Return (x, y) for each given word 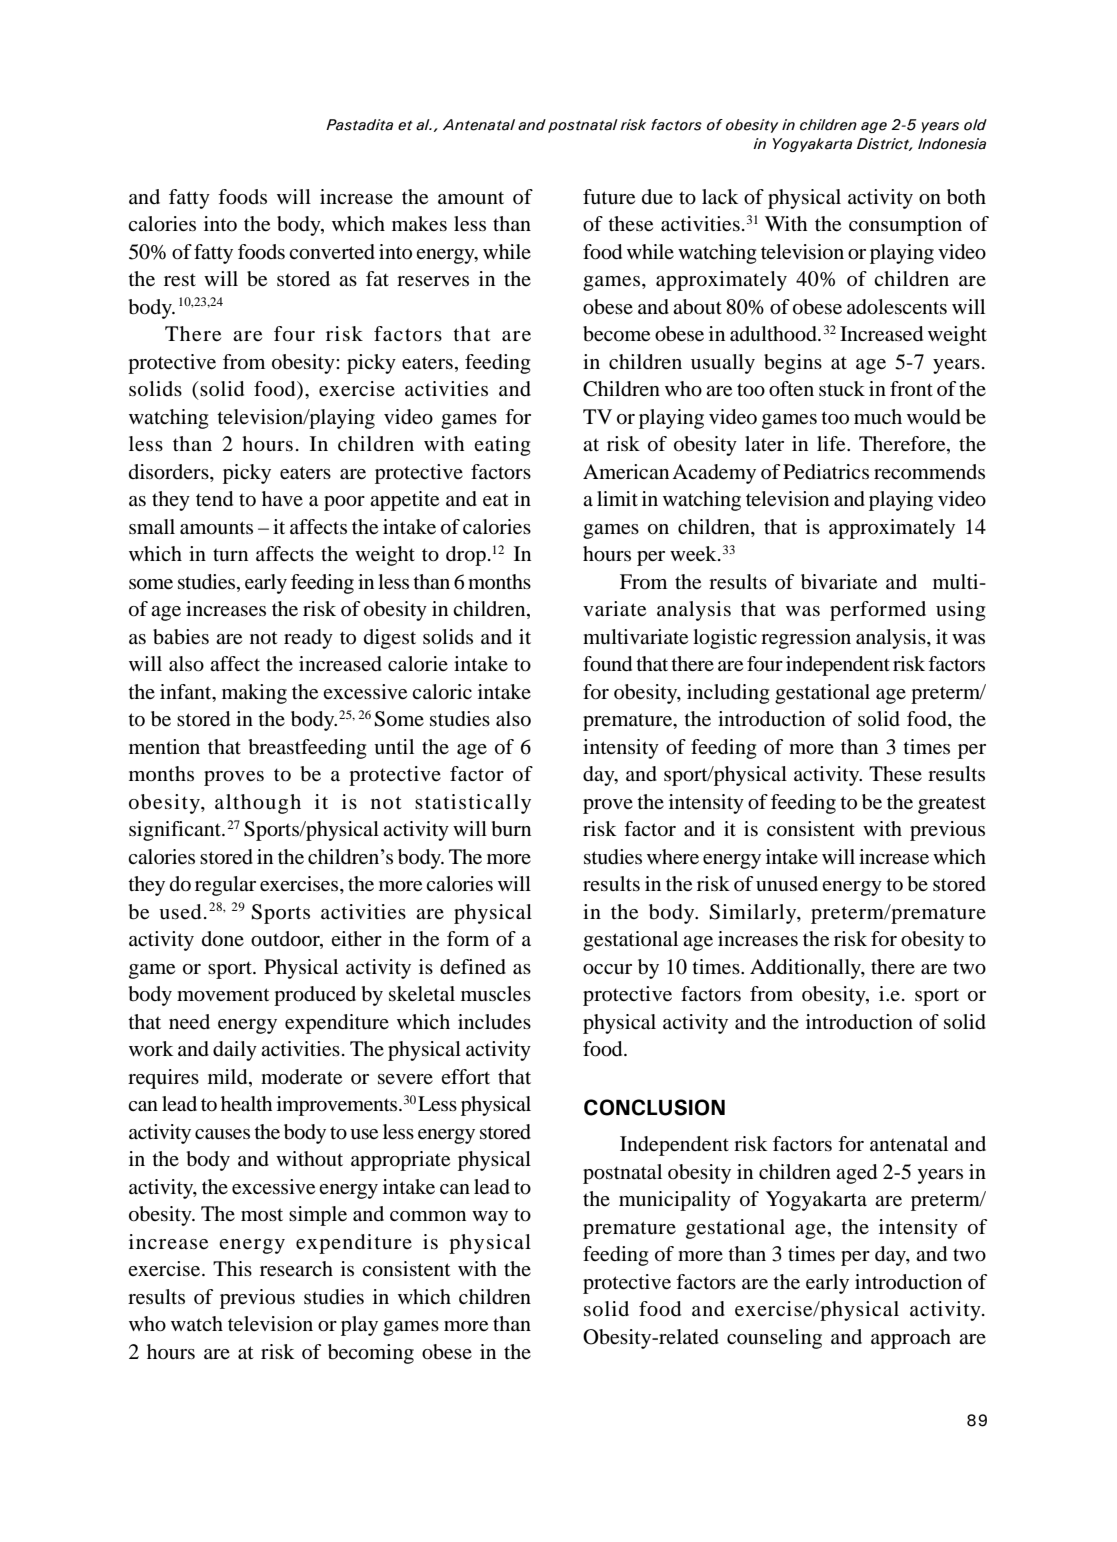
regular (225, 886)
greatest (952, 805)
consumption (905, 226)
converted (332, 252)
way (490, 1218)
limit (617, 498)
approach (911, 1339)
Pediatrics (826, 472)
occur (607, 969)
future (609, 197)
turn (230, 554)
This (232, 1268)
